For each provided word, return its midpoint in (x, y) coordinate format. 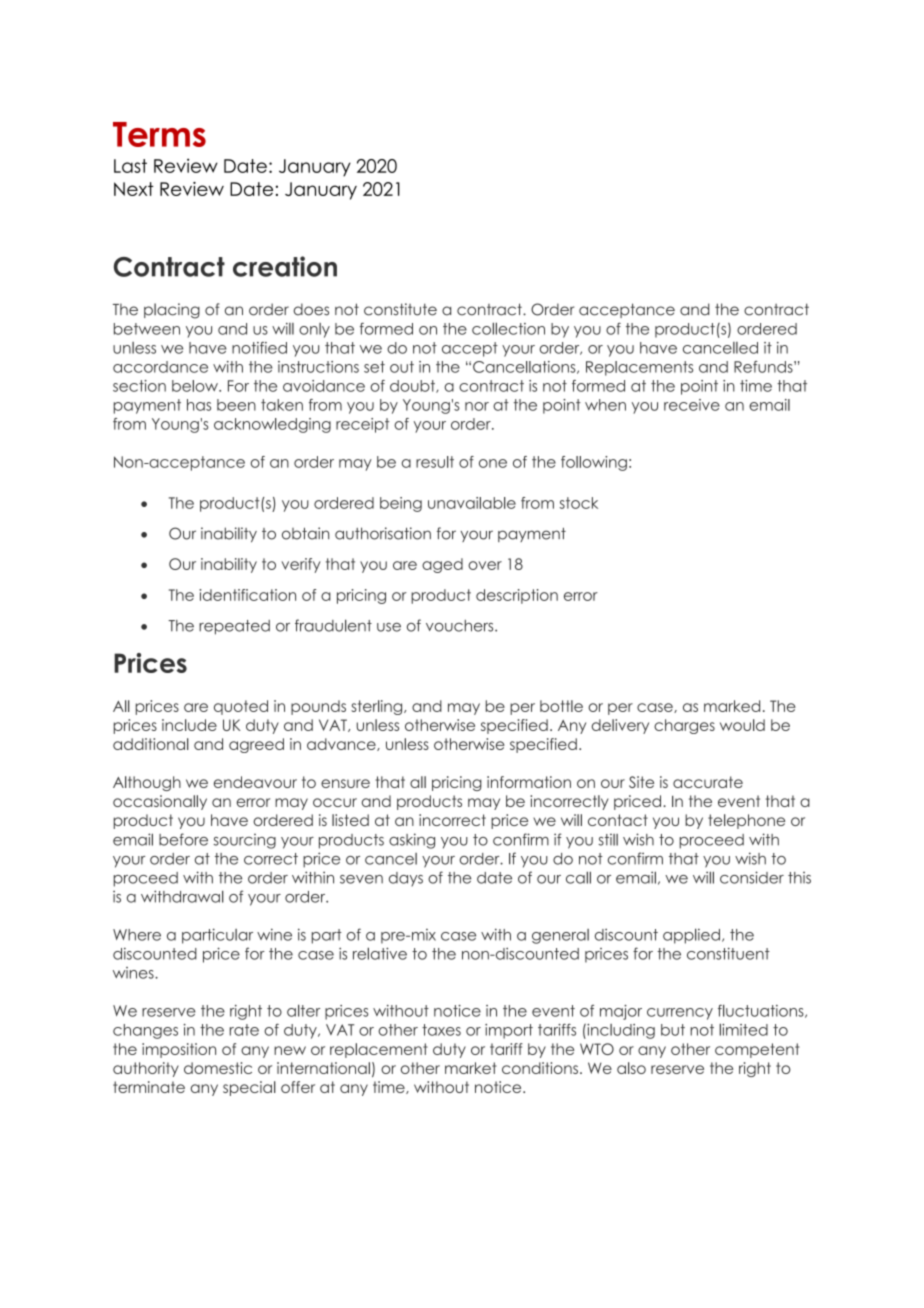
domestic (218, 1068)
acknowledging (272, 425)
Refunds (764, 367)
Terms (159, 134)
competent (757, 1050)
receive (692, 405)
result (435, 462)
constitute (400, 309)
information (529, 782)
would (742, 725)
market (471, 1068)
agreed (256, 745)
